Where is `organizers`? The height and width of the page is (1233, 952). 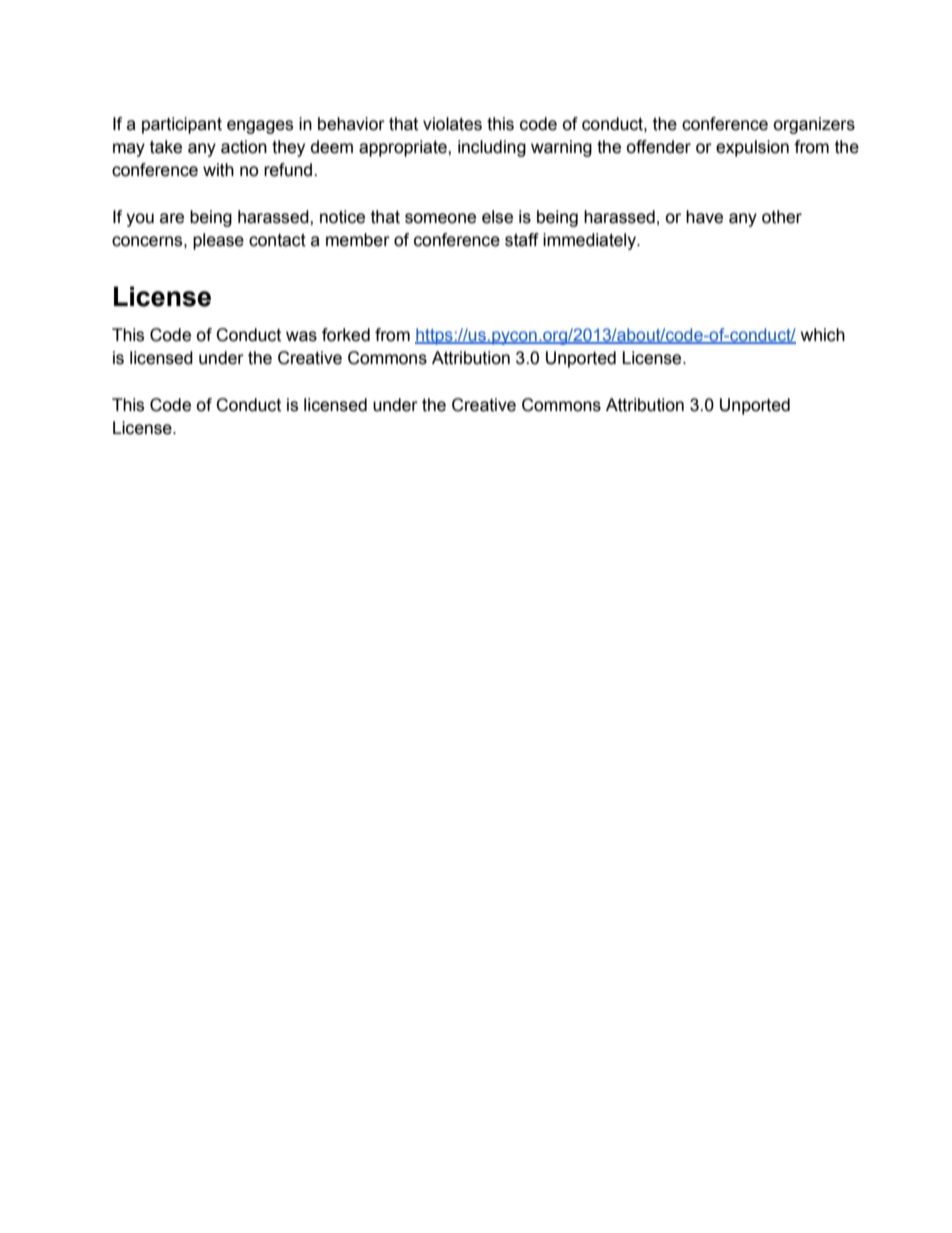
organizers is located at coordinates (814, 125).
